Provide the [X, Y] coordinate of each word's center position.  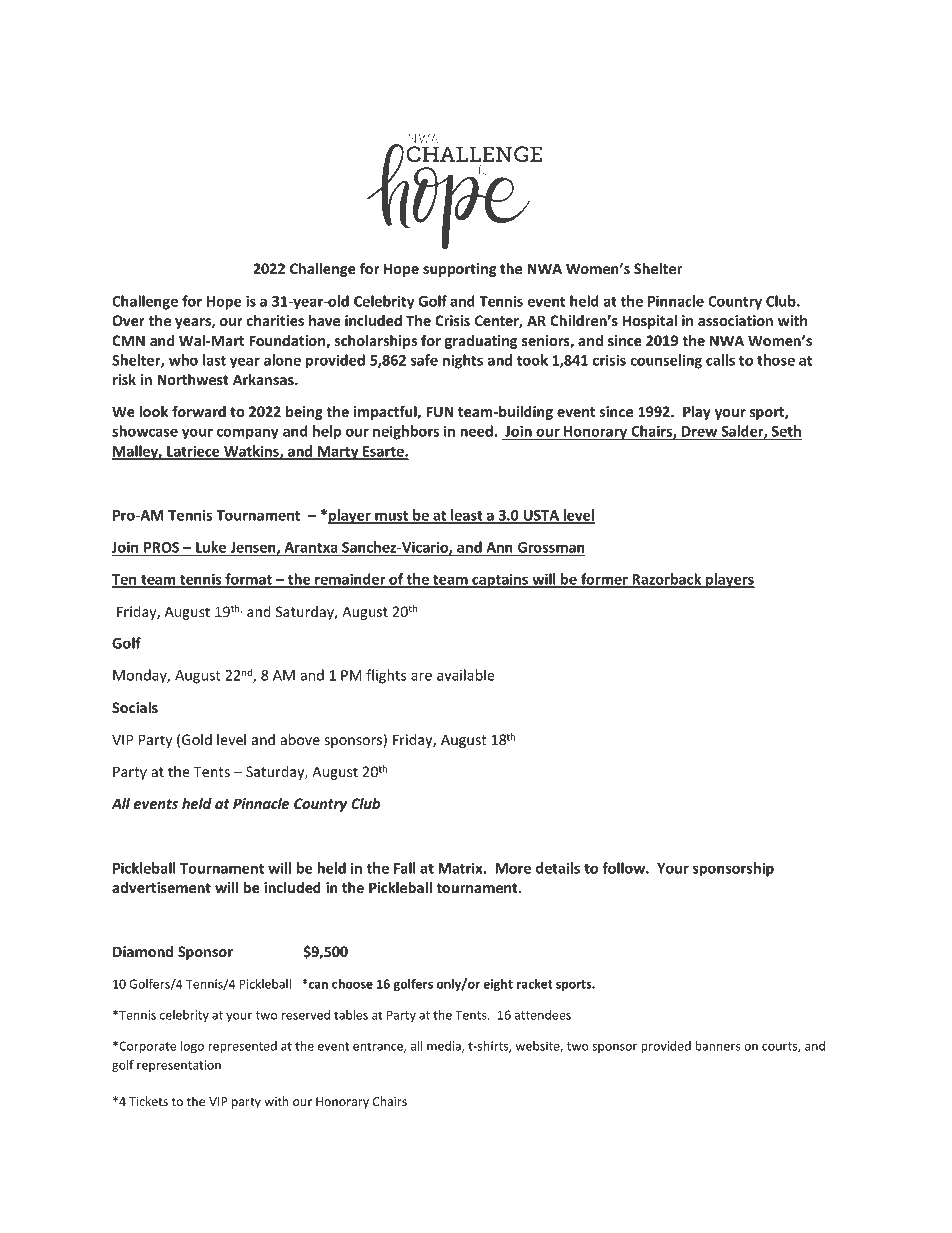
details [558, 868]
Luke [211, 547]
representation [179, 1066]
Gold [197, 739]
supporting [460, 270]
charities [275, 320]
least [467, 516]
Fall [405, 868]
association [735, 320]
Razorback [667, 580]
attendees [543, 1015]
